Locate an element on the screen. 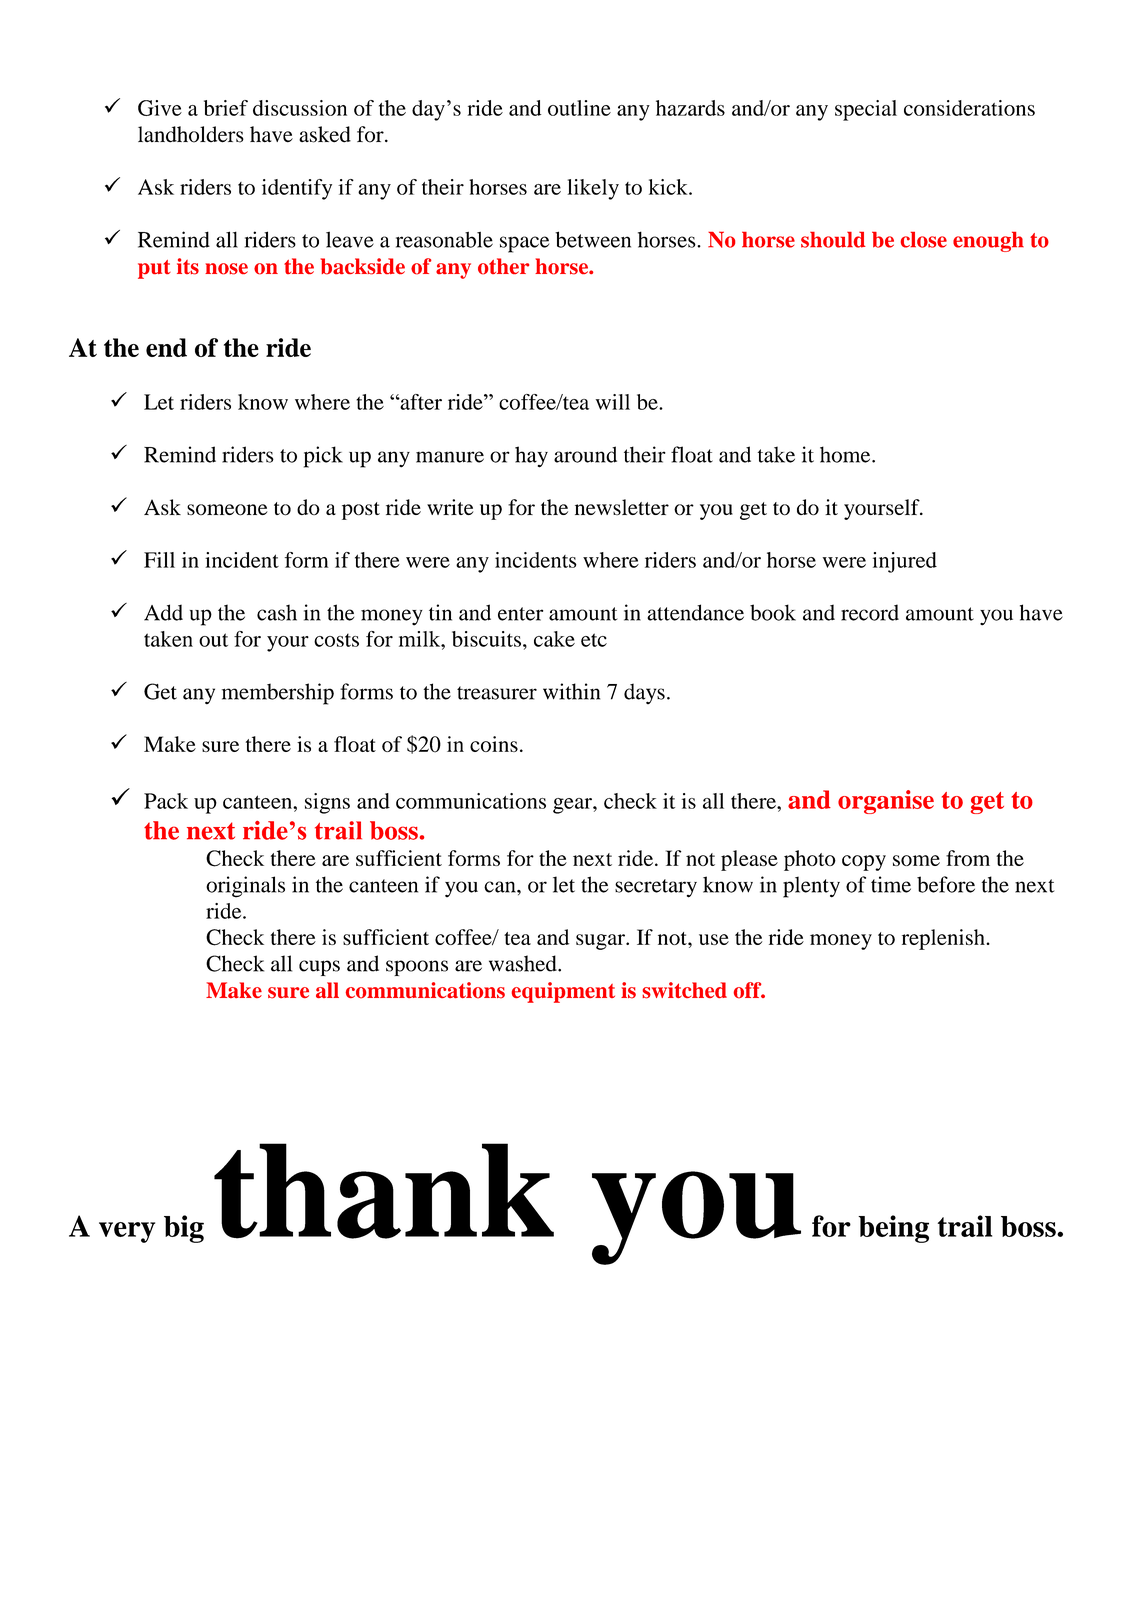  brief is located at coordinates (226, 108).
